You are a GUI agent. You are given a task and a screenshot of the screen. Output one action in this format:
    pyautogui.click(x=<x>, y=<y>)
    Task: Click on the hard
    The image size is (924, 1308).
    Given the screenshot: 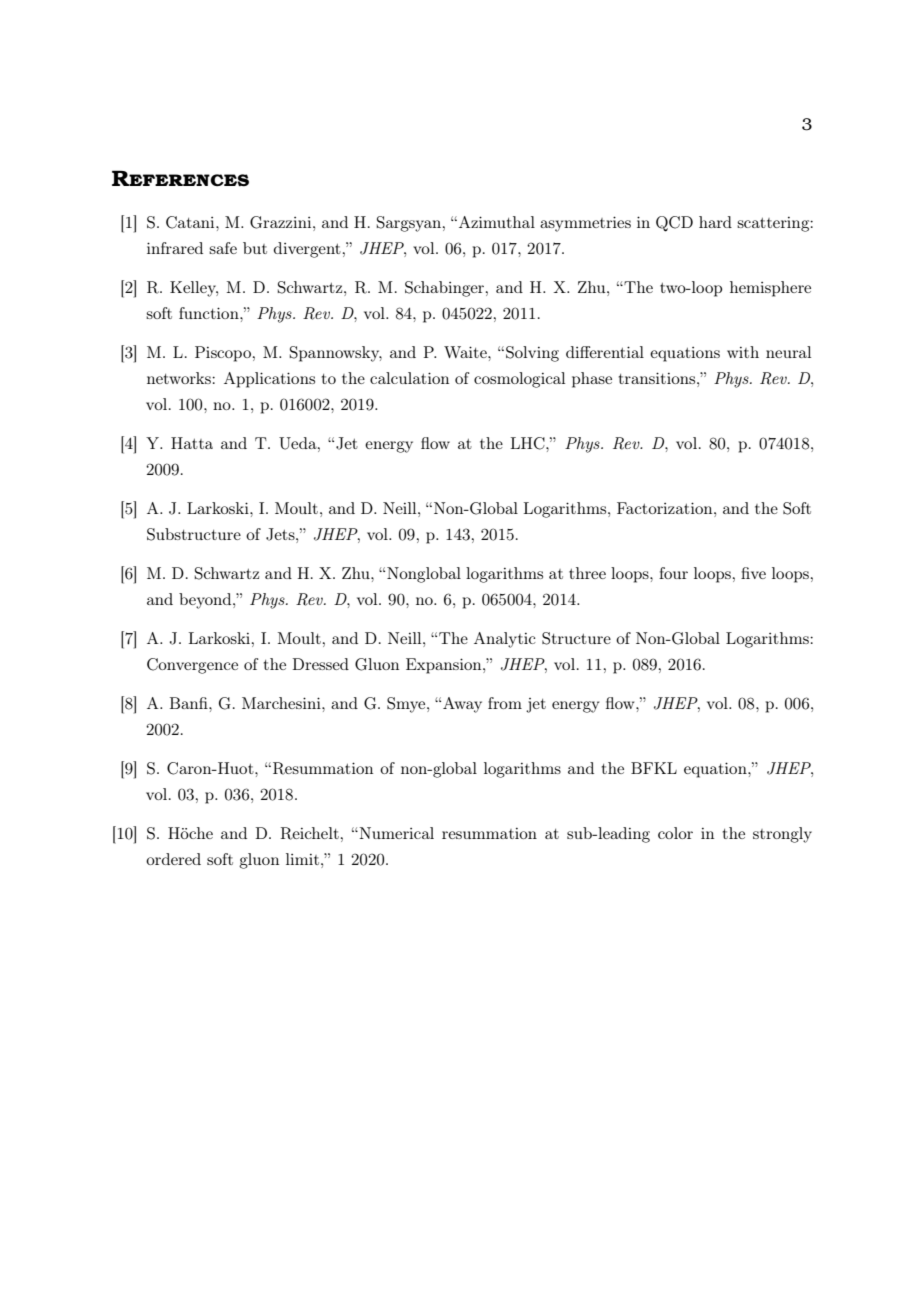 What is the action you would take?
    pyautogui.click(x=715, y=222)
